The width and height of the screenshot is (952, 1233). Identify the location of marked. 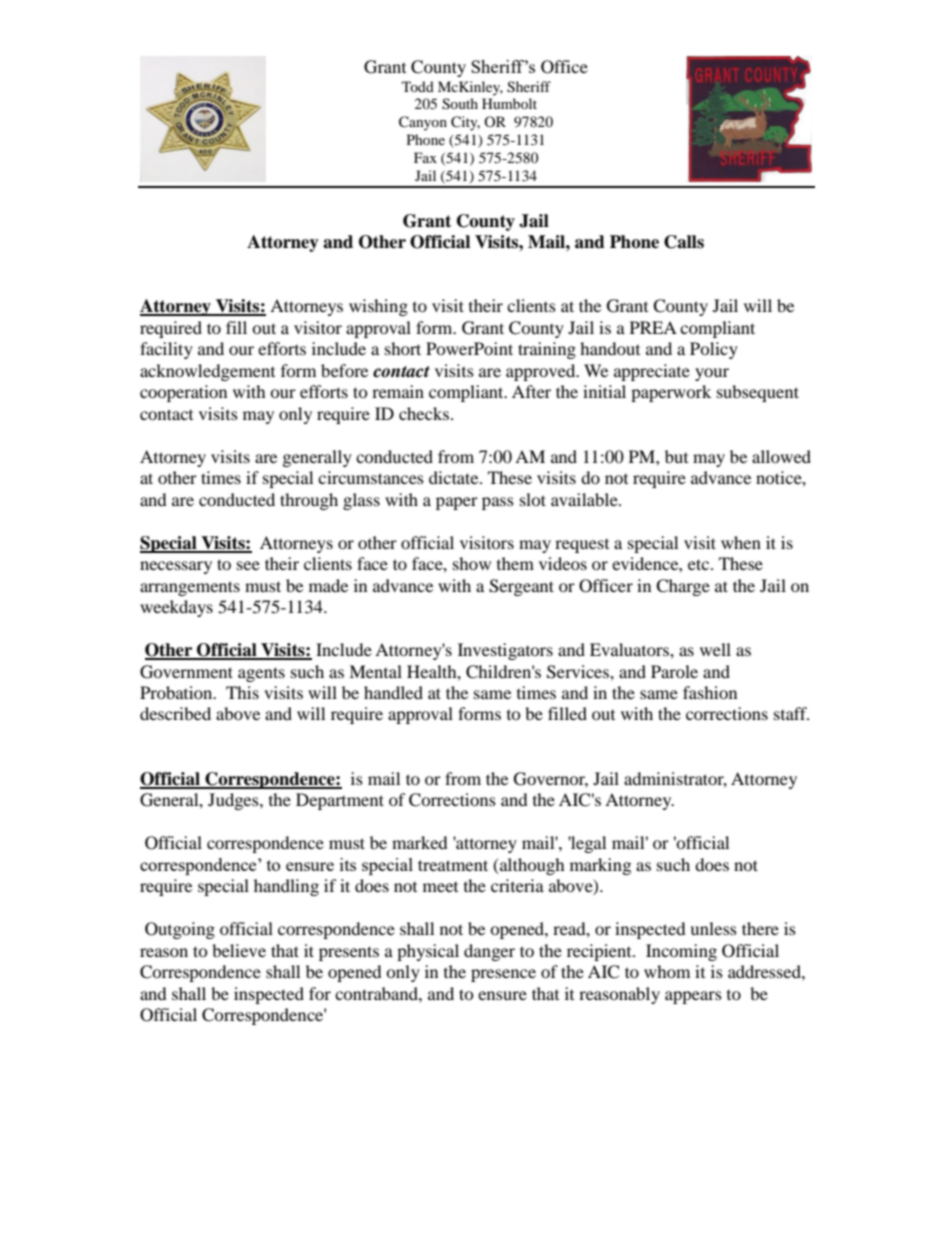
(420, 842).
